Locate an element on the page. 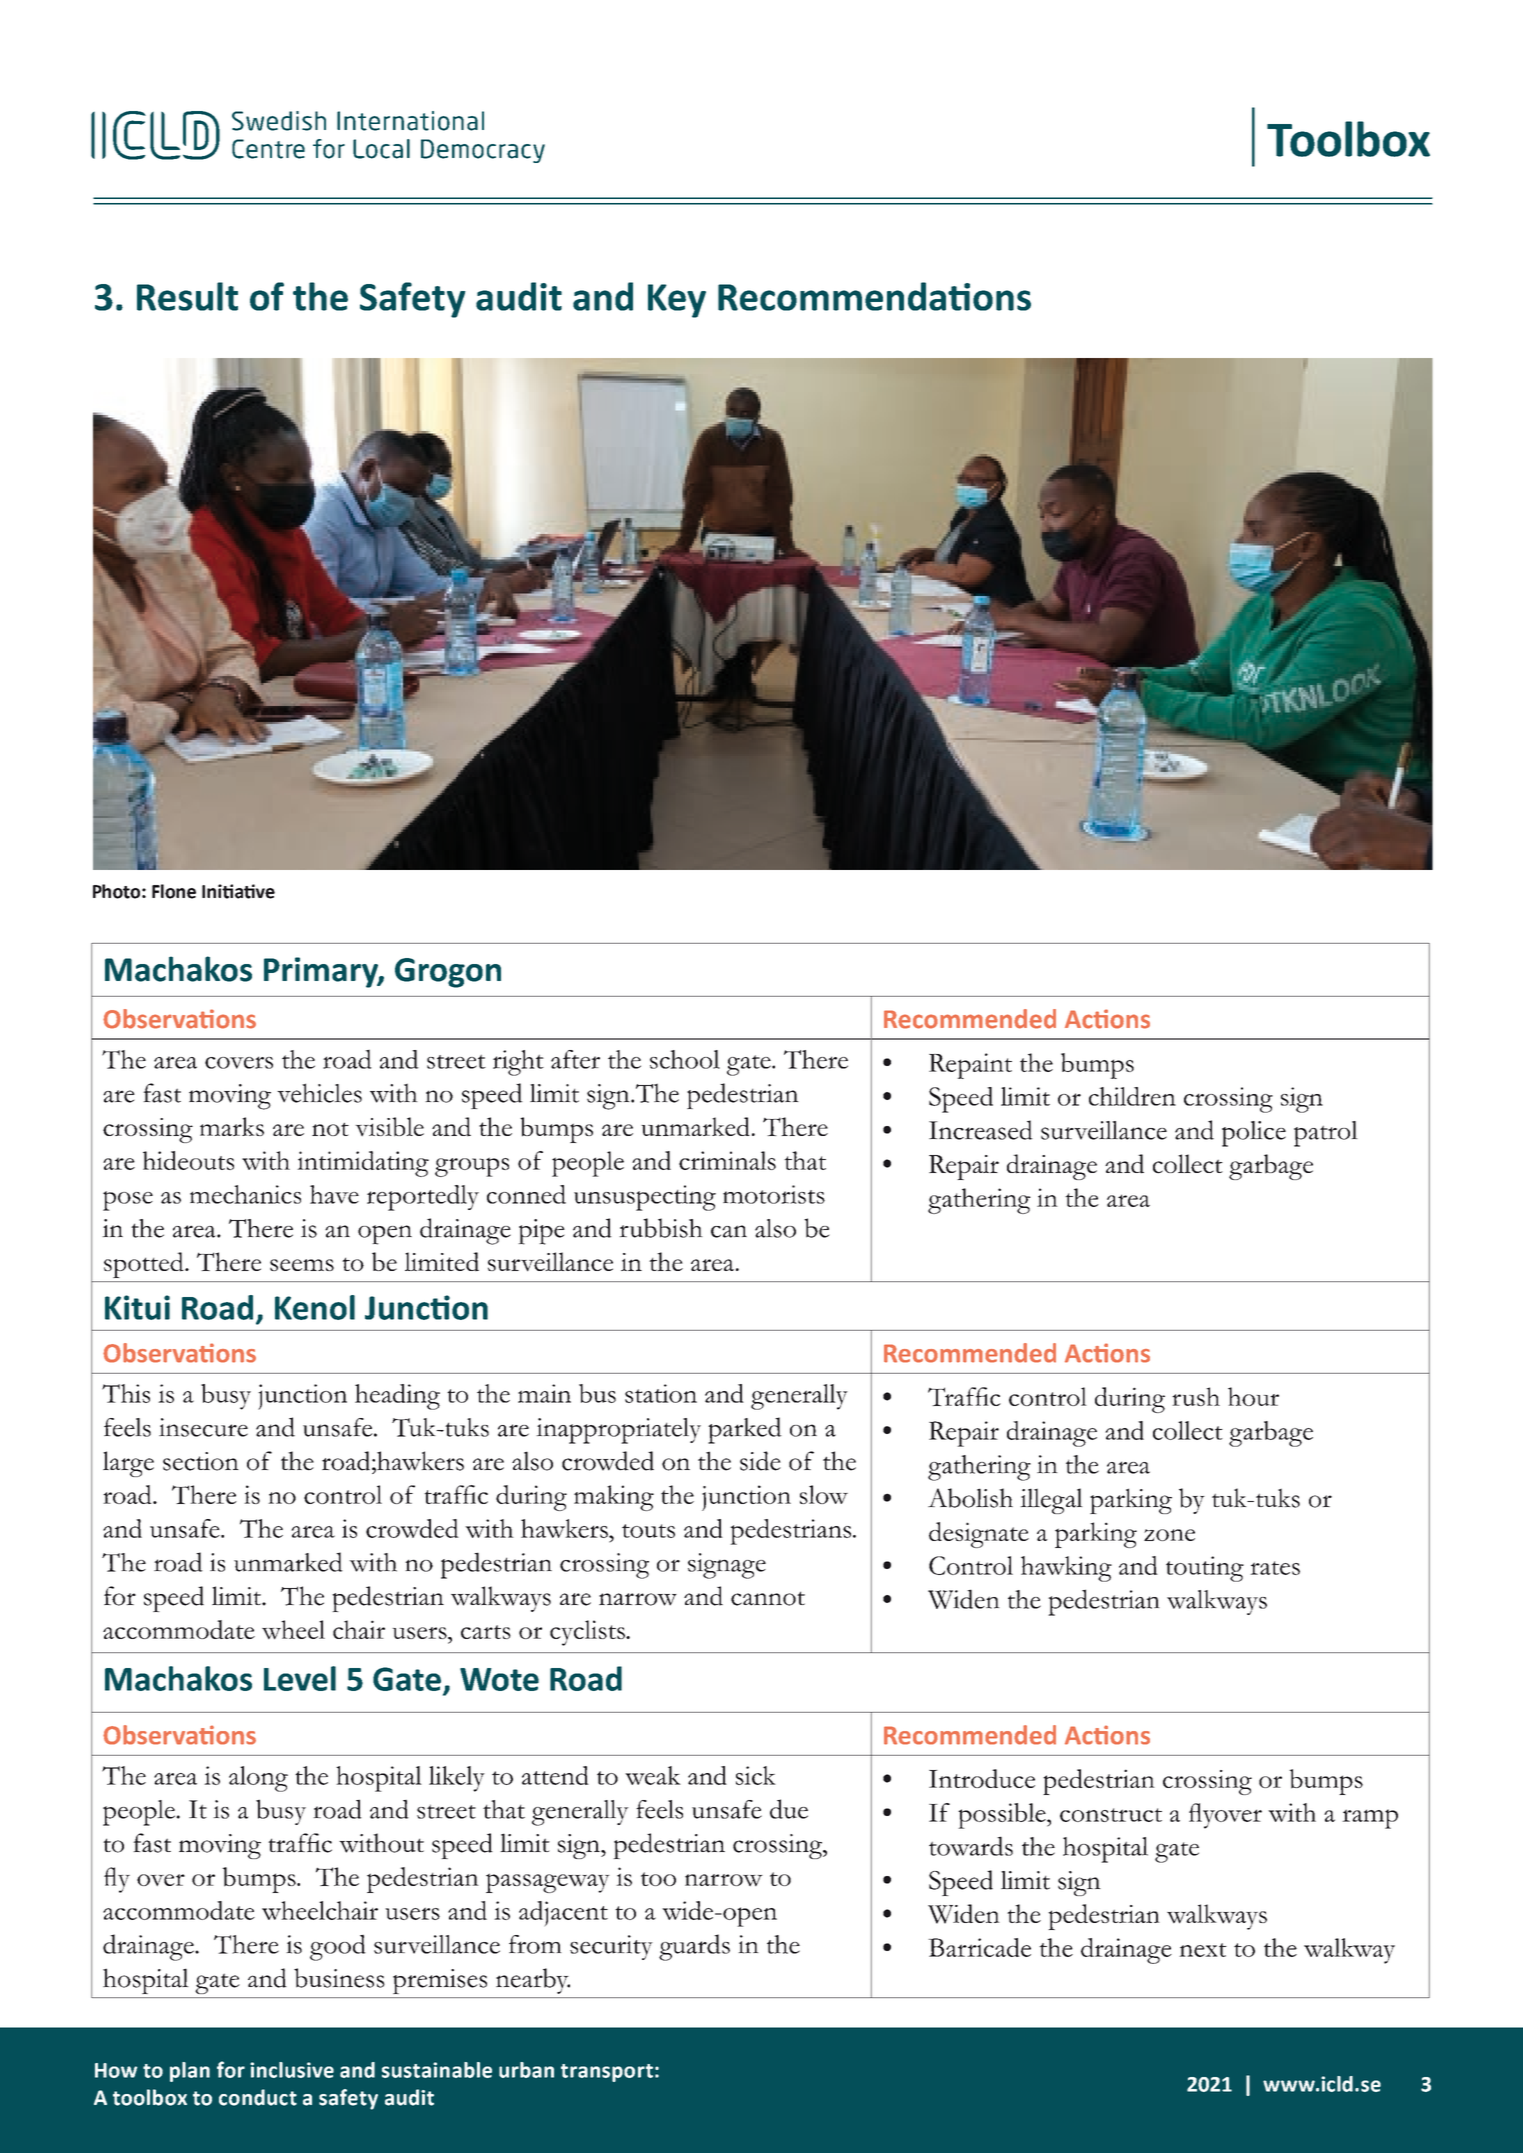 The height and width of the document is (2153, 1523). Result is located at coordinates (187, 296).
